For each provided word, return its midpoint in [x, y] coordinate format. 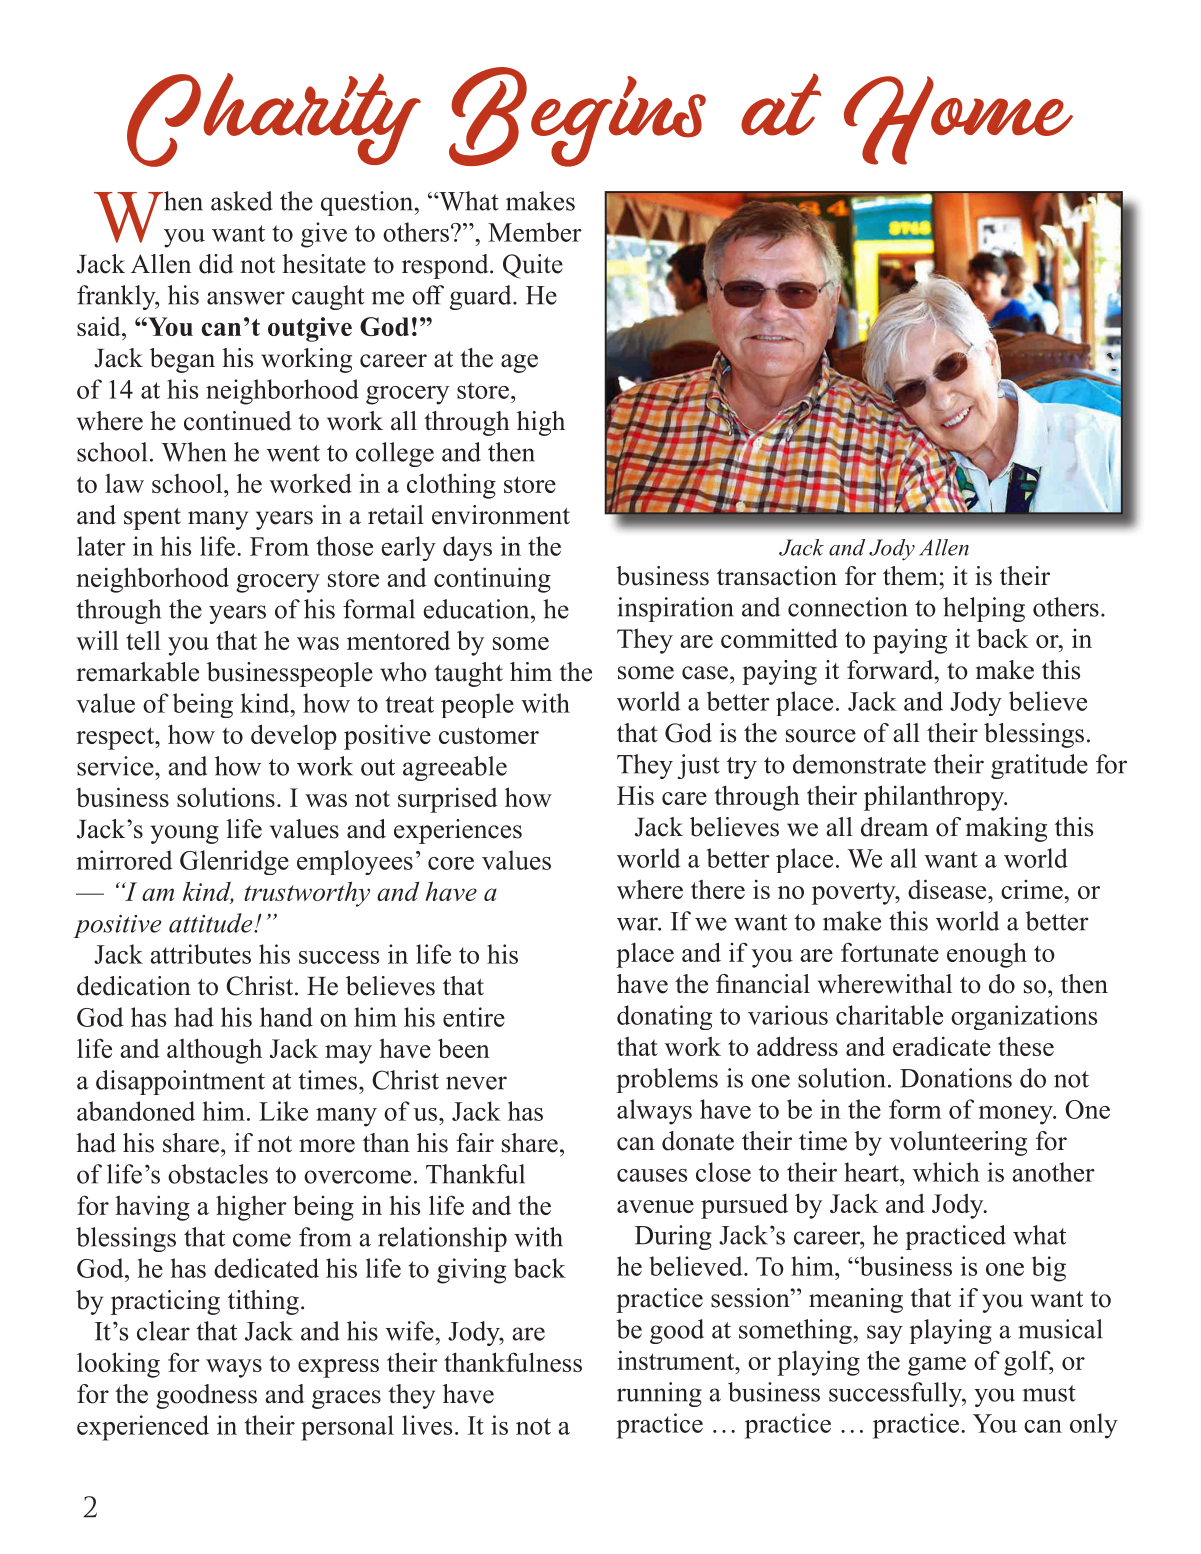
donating [664, 1017]
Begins [577, 117]
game [937, 1366]
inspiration [675, 609]
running [659, 1394]
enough [987, 955]
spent [152, 519]
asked [241, 201]
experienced [143, 1428]
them [911, 576]
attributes [200, 954]
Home [958, 120]
